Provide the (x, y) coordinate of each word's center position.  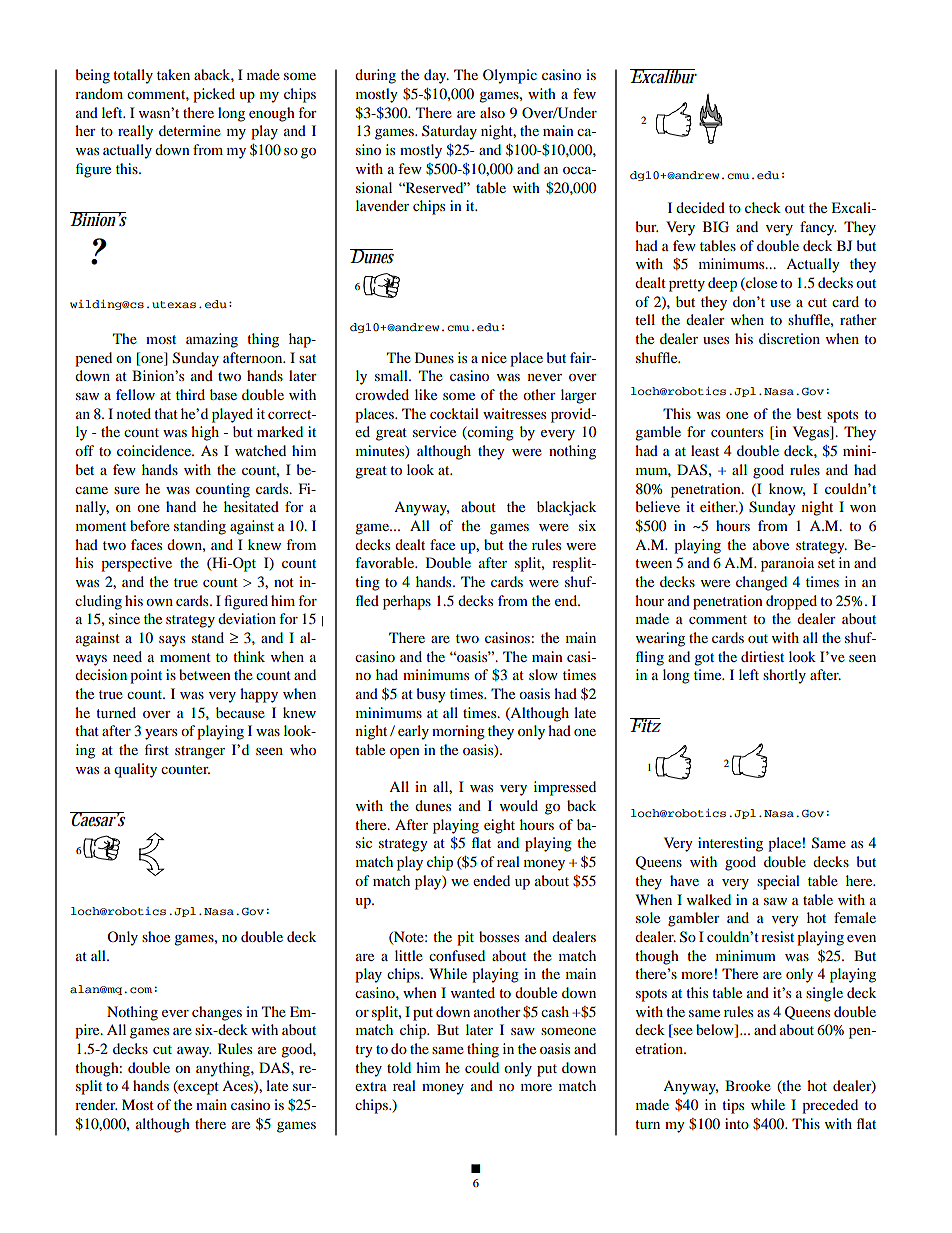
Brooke (748, 1085)
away (194, 1052)
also (492, 112)
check (763, 207)
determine (190, 130)
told (399, 1067)
